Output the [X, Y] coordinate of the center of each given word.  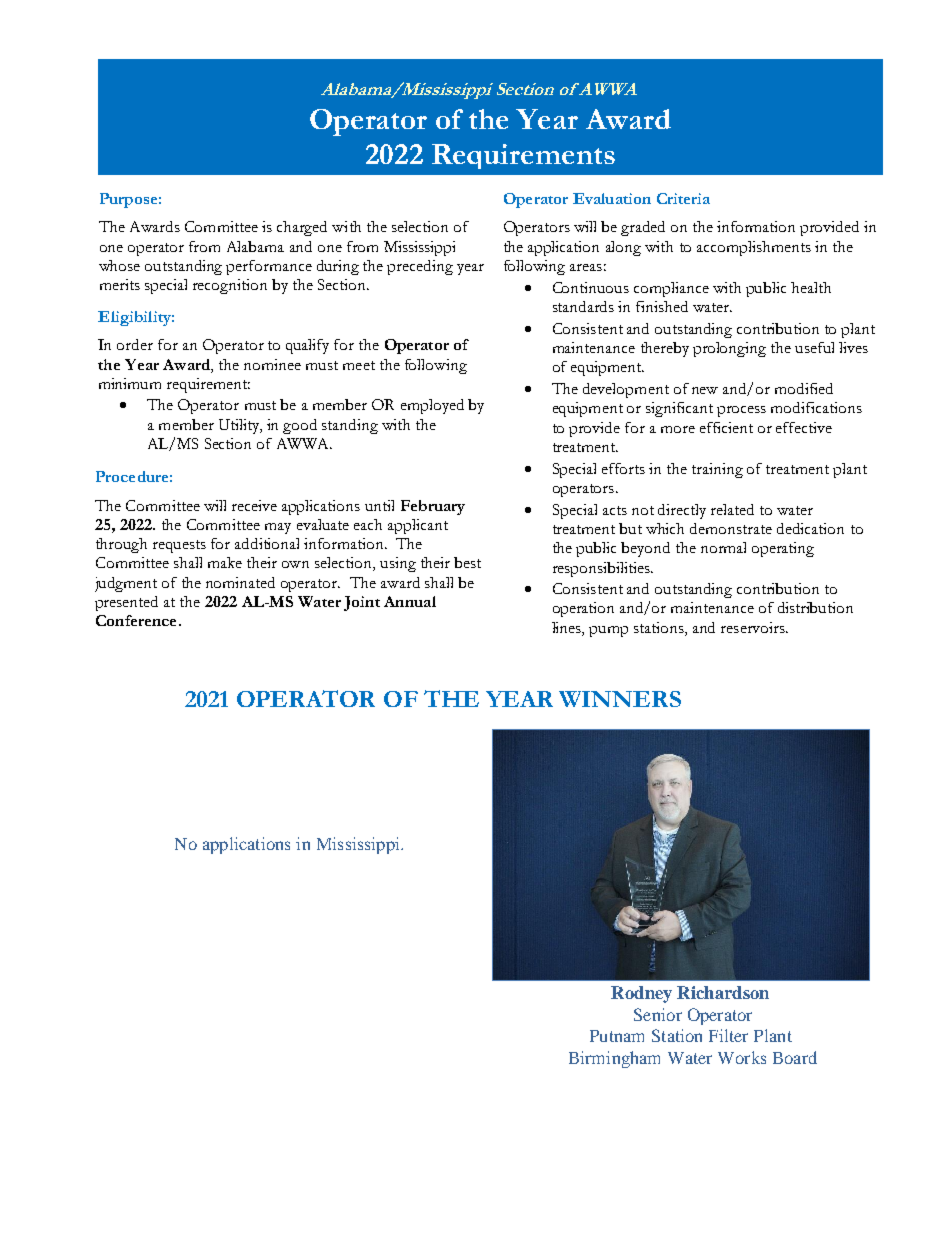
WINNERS [620, 699]
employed [432, 406]
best [467, 562]
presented [126, 603]
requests [179, 546]
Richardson [723, 992]
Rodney [641, 994]
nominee [272, 364]
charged [302, 228]
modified [804, 388]
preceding [420, 267]
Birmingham [614, 1059]
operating [783, 549]
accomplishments [754, 248]
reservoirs [754, 627]
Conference [136, 620]
